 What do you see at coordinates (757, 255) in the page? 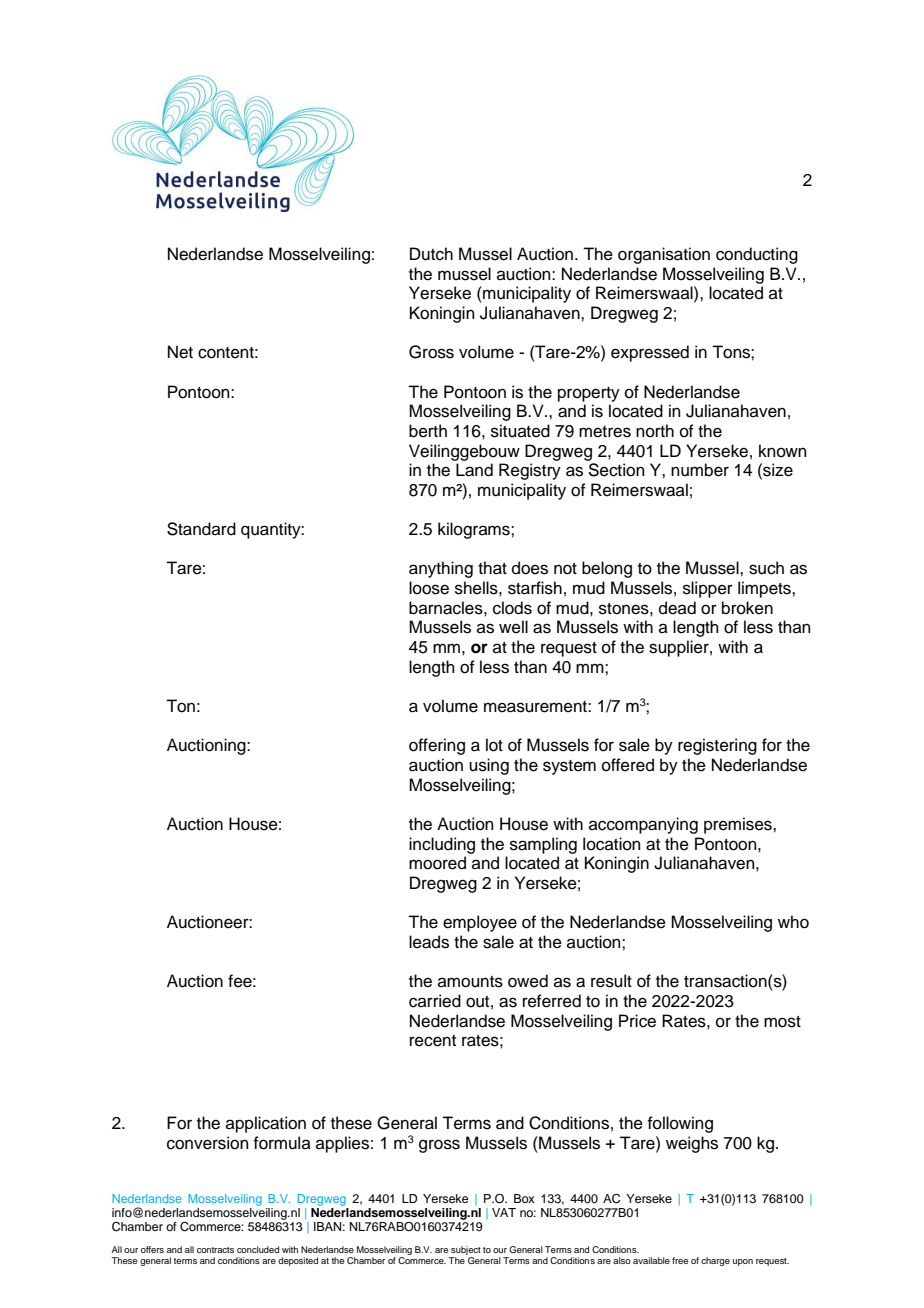
I see `conducting` at bounding box center [757, 255].
